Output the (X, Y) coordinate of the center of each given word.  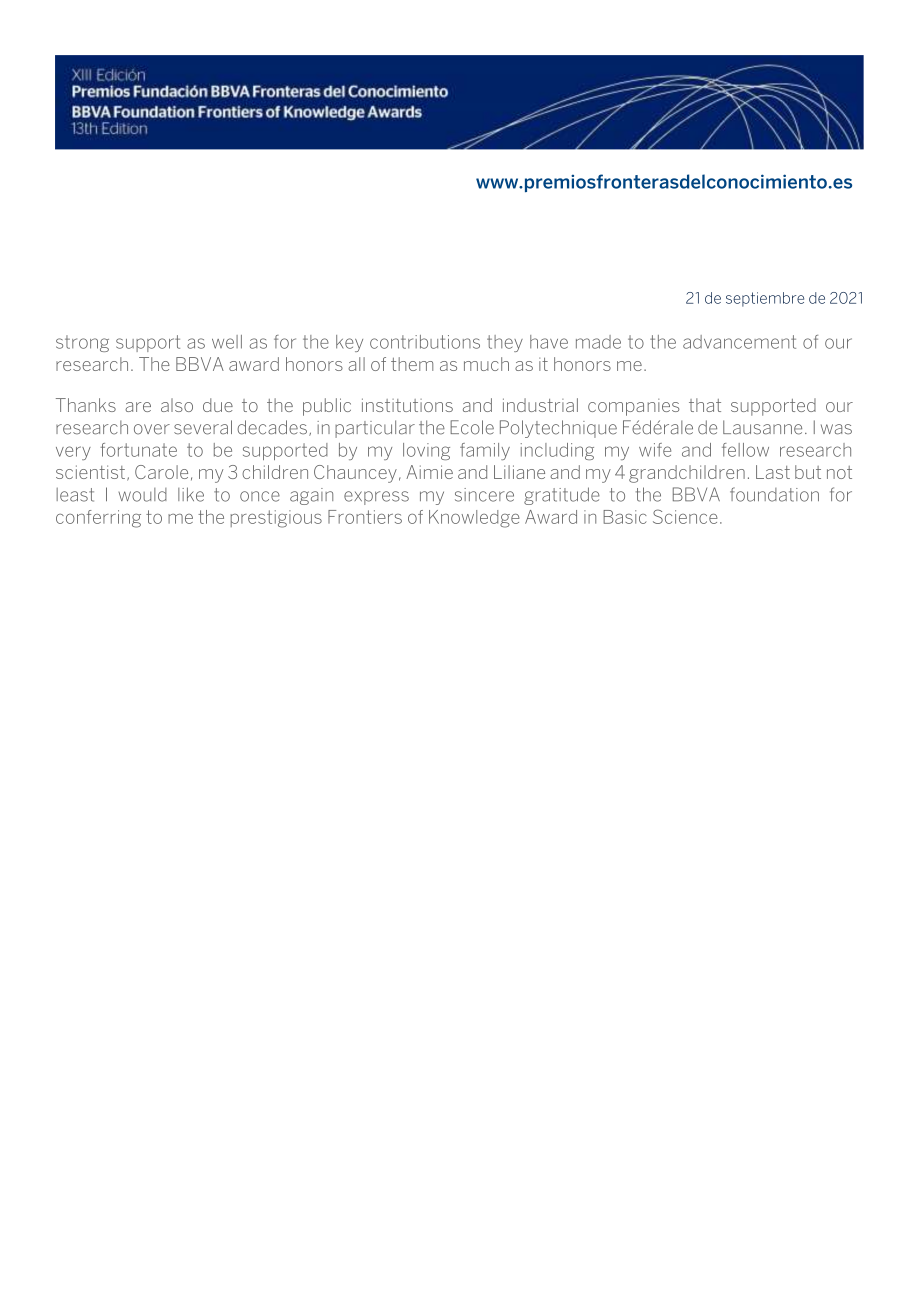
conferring (98, 519)
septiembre (765, 299)
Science (685, 516)
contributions (425, 342)
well (227, 342)
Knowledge (474, 519)
